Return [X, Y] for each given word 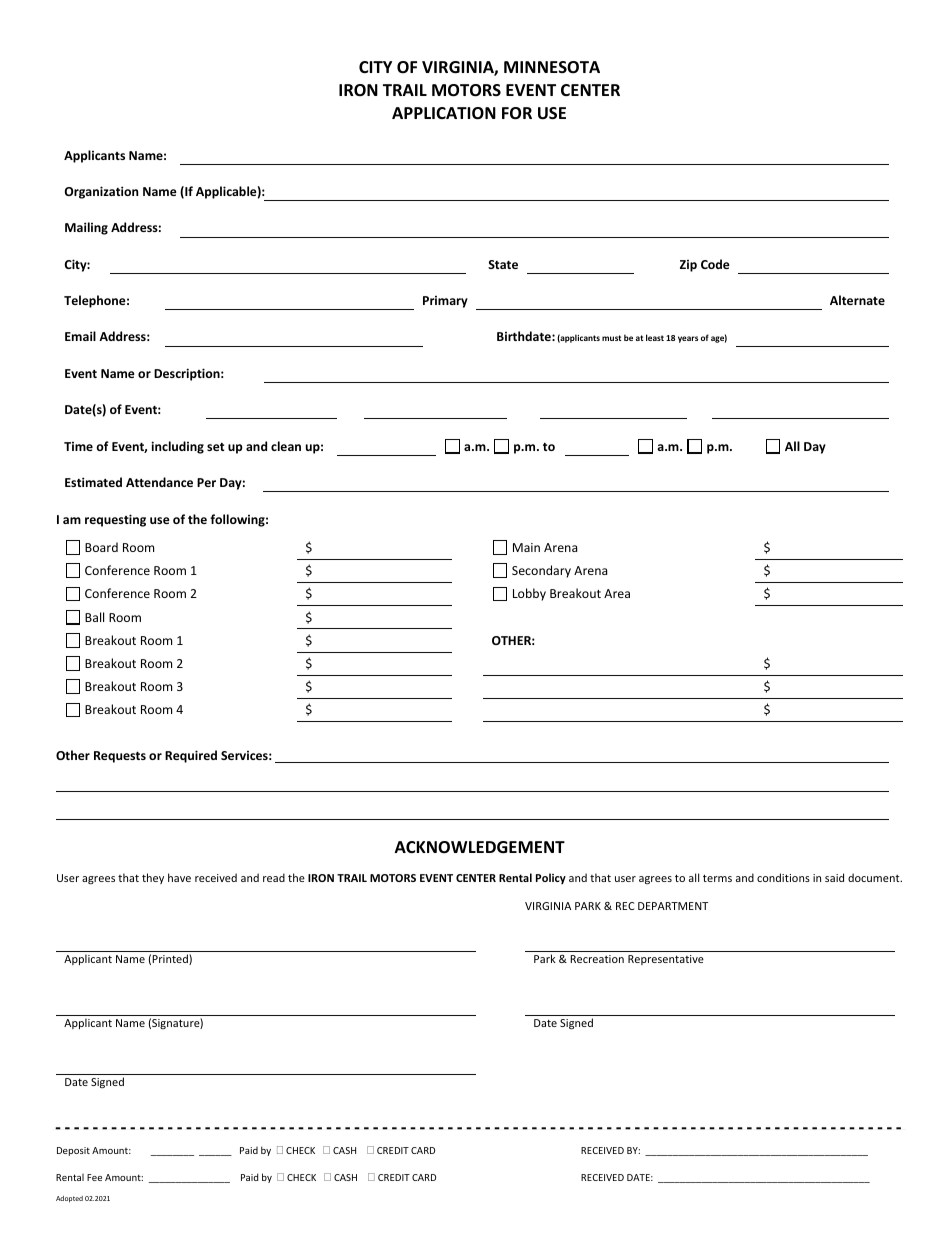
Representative [666, 960]
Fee [94, 1177]
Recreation [597, 959]
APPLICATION [444, 113]
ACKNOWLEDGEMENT [480, 847]
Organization [101, 192]
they [153, 878]
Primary [445, 302]
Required [191, 756]
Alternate [857, 300]
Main [526, 547]
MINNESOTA [552, 67]
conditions [783, 877]
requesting [115, 520]
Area [617, 593]
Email [80, 336]
